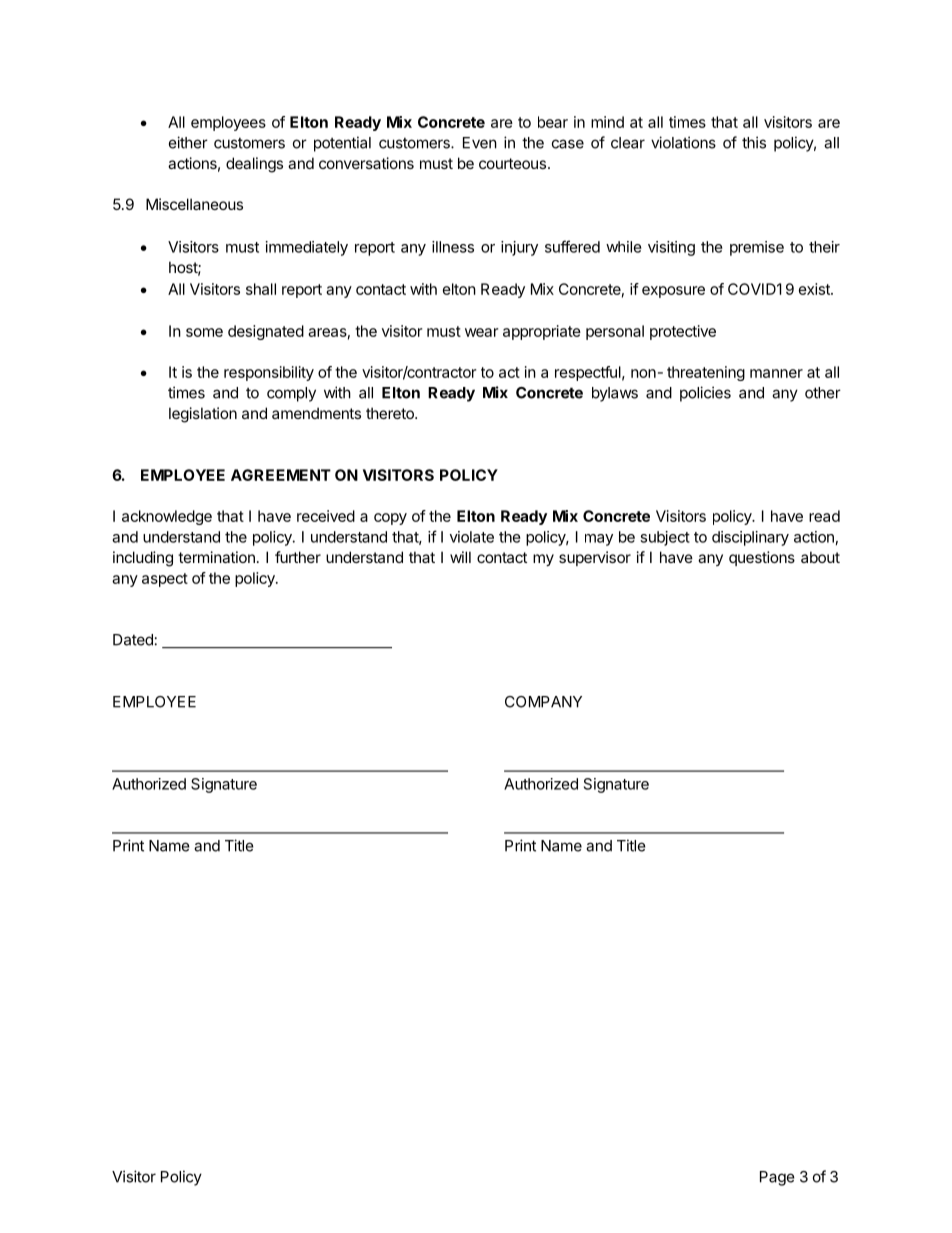  I want to click on either, so click(188, 142).
